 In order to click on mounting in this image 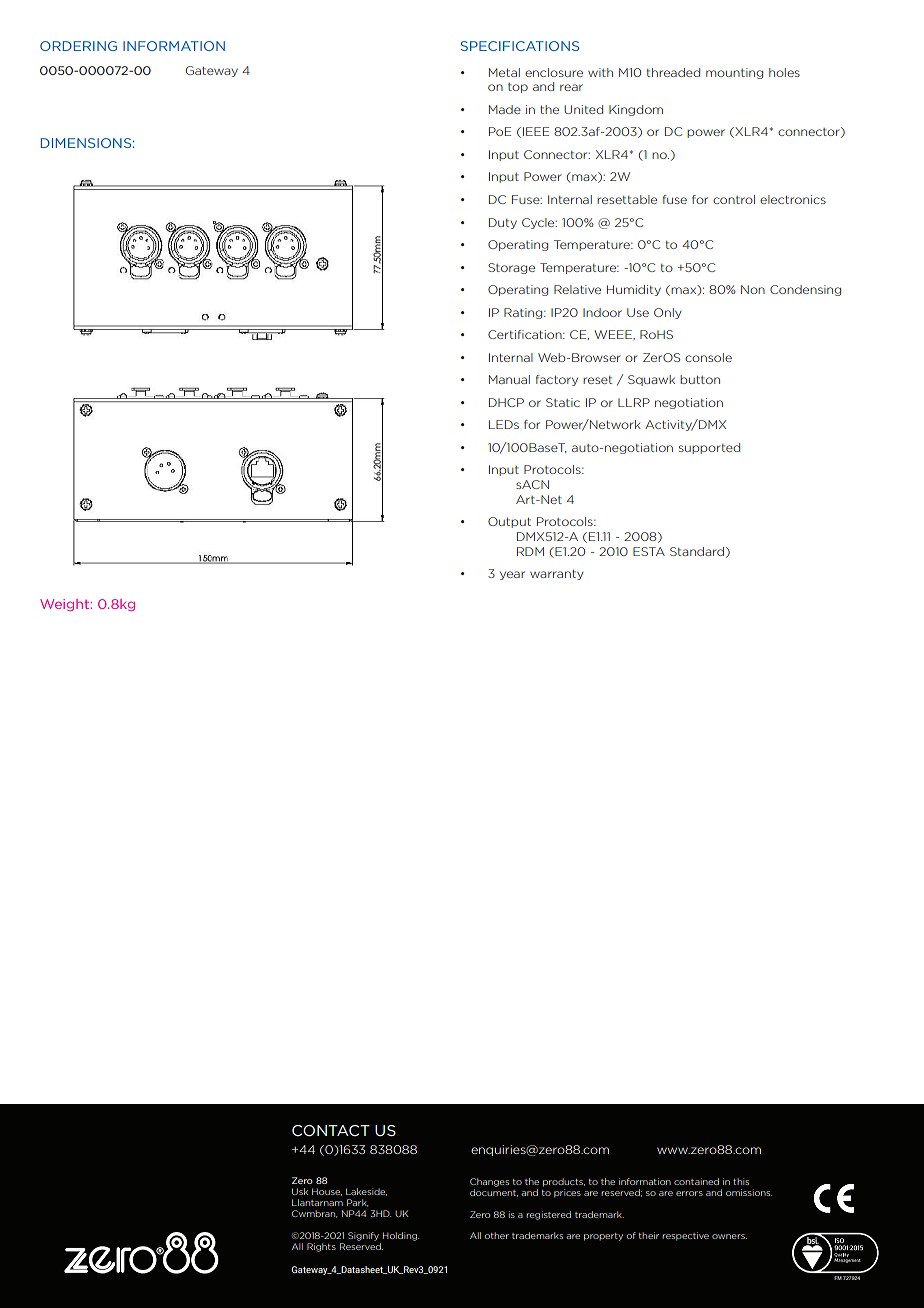, I will do `click(734, 73)`.
